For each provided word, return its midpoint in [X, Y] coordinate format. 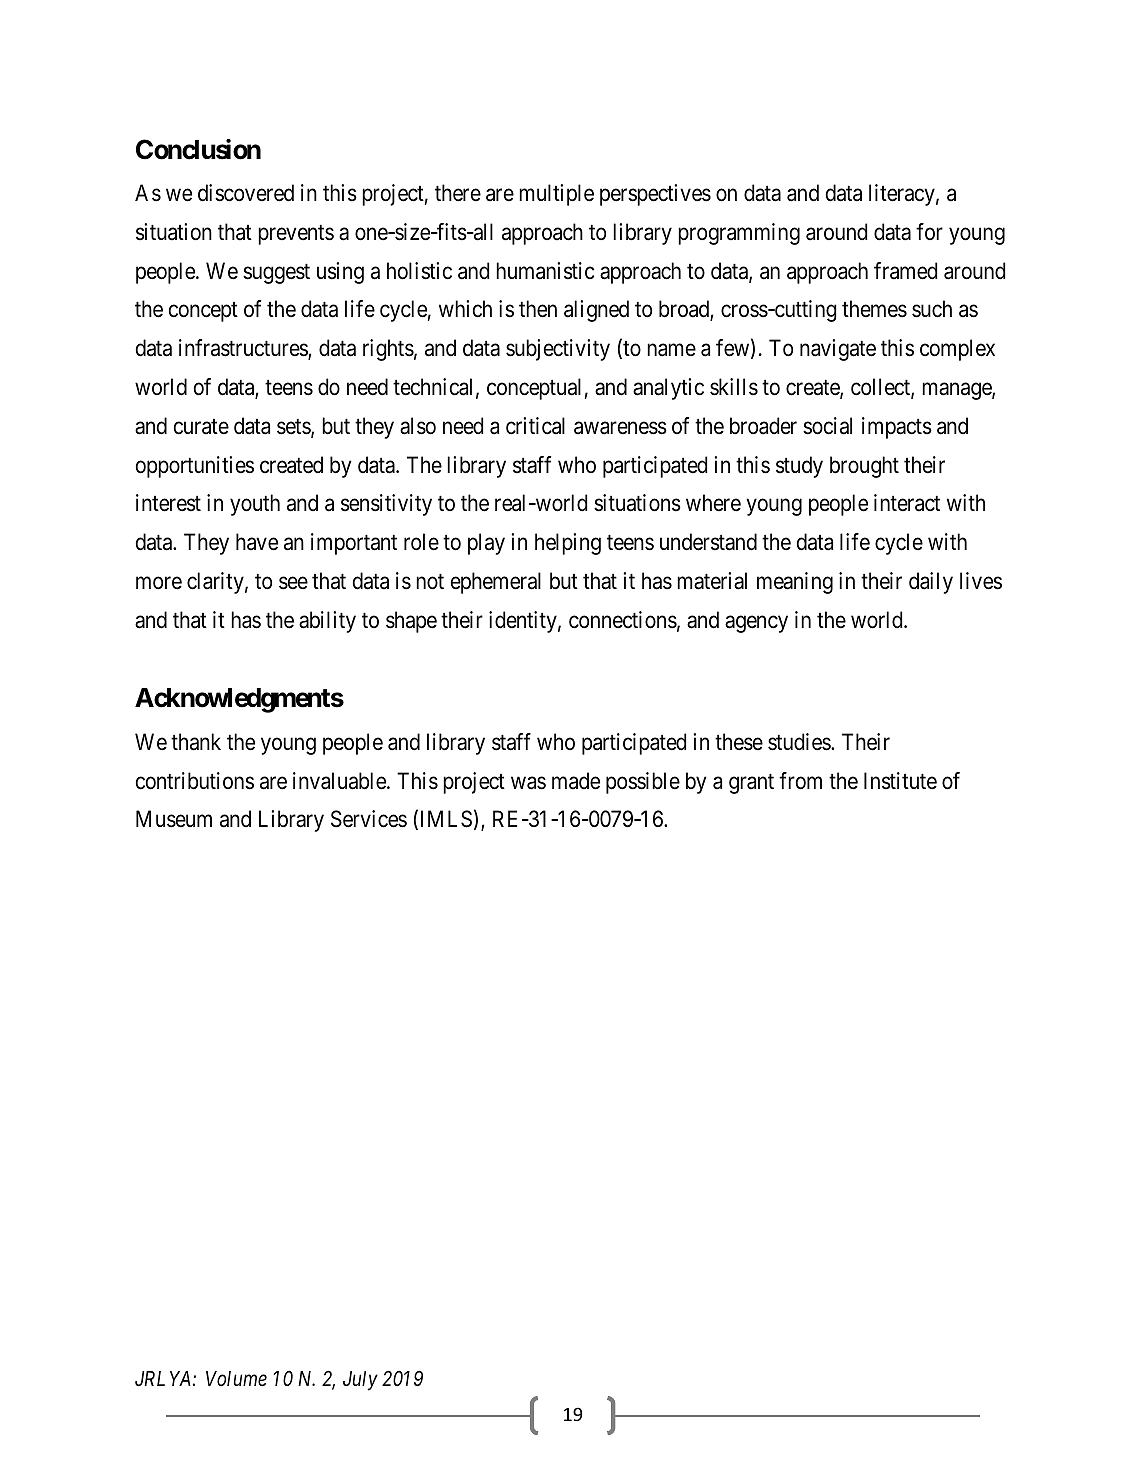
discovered [246, 193]
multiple [556, 195]
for [929, 231]
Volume [236, 1379]
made [576, 781]
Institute [900, 781]
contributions [195, 781]
